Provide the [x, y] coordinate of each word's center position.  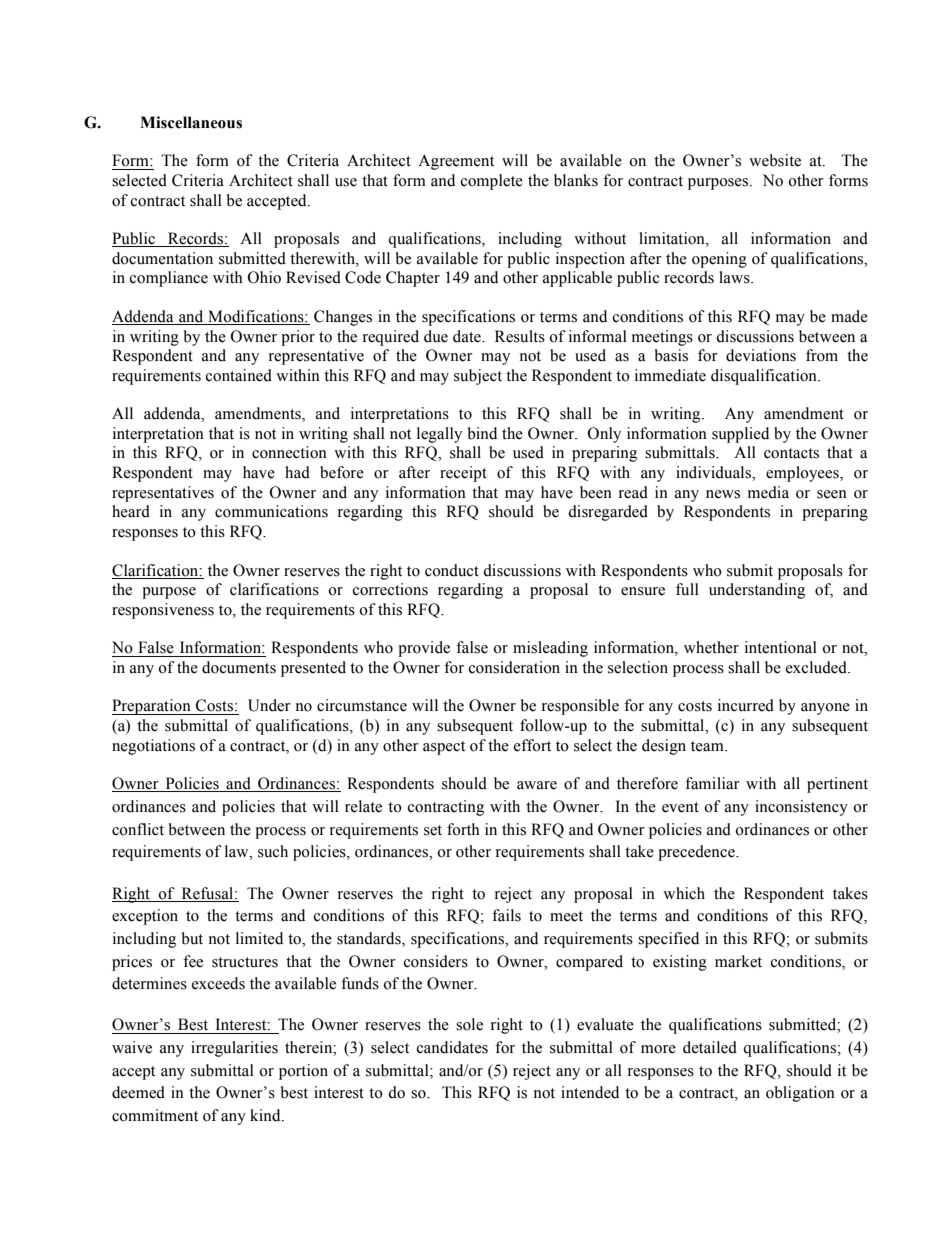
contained [239, 375]
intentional [781, 647]
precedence [697, 853]
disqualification [765, 377]
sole [469, 1024]
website [775, 160]
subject [478, 377]
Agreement [456, 162]
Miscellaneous [191, 122]
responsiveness [163, 611]
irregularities [234, 1049]
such [273, 851]
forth [463, 829]
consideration [514, 667]
